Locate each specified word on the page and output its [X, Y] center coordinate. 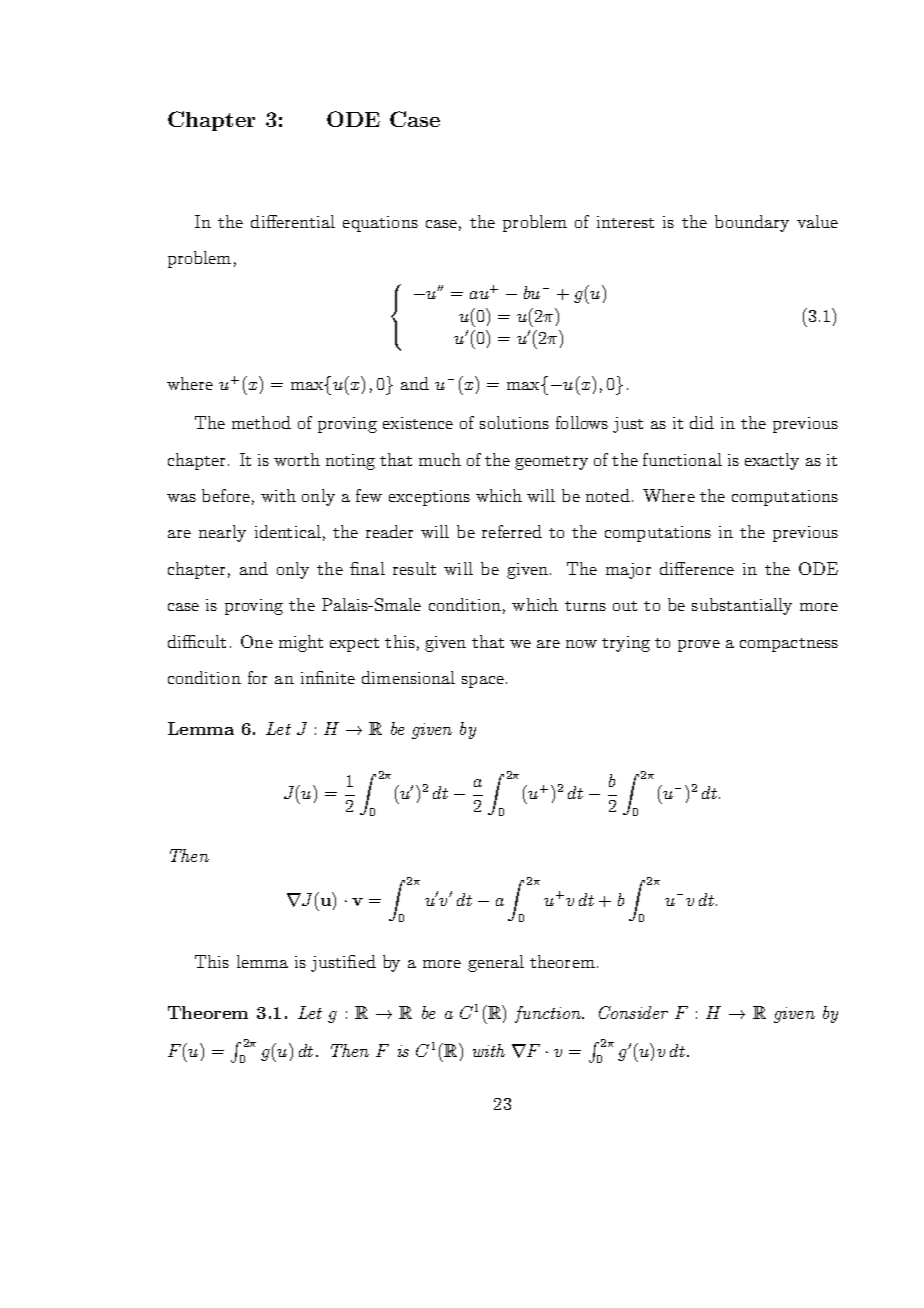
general [496, 963]
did [702, 422]
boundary [752, 223]
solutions [514, 422]
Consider [633, 1012]
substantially [742, 606]
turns [585, 606]
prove [699, 646]
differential [293, 221]
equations [380, 224]
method [261, 422]
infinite [328, 677]
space [483, 682]
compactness [789, 645]
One [257, 641]
